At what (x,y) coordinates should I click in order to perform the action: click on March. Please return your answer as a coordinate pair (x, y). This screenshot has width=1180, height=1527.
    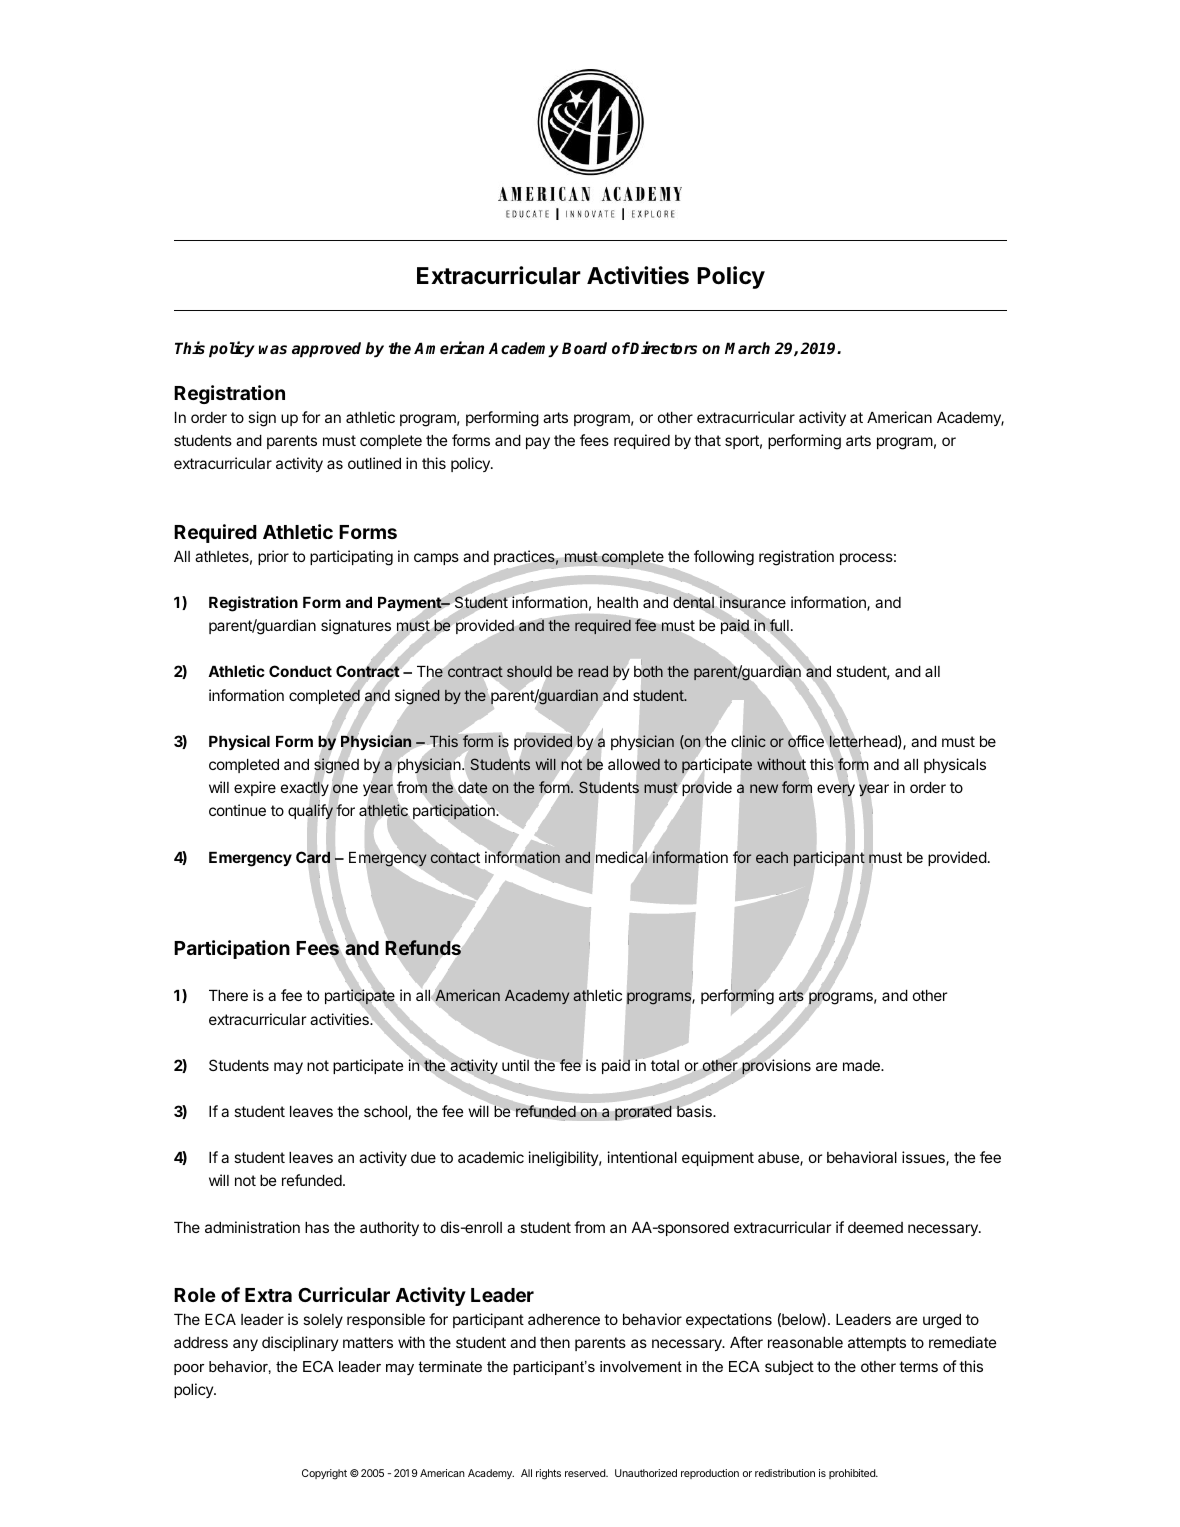
    Looking at the image, I should click on (747, 348).
